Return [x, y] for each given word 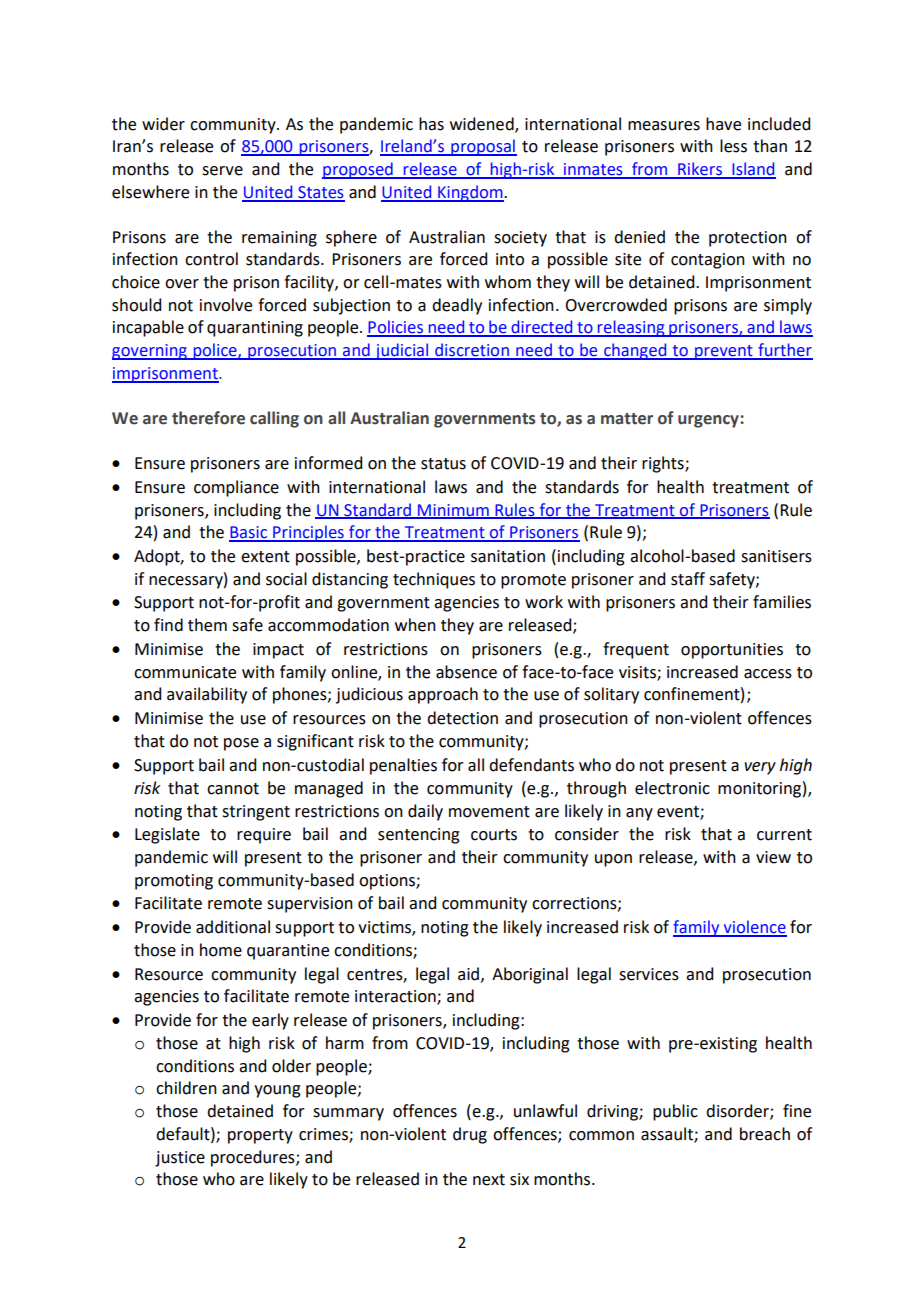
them [207, 625]
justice [180, 1159]
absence [466, 672]
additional [233, 927]
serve [222, 171]
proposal [483, 147]
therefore [208, 418]
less [733, 146]
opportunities [732, 651]
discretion [472, 351]
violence [754, 928]
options [388, 882]
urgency [709, 421]
